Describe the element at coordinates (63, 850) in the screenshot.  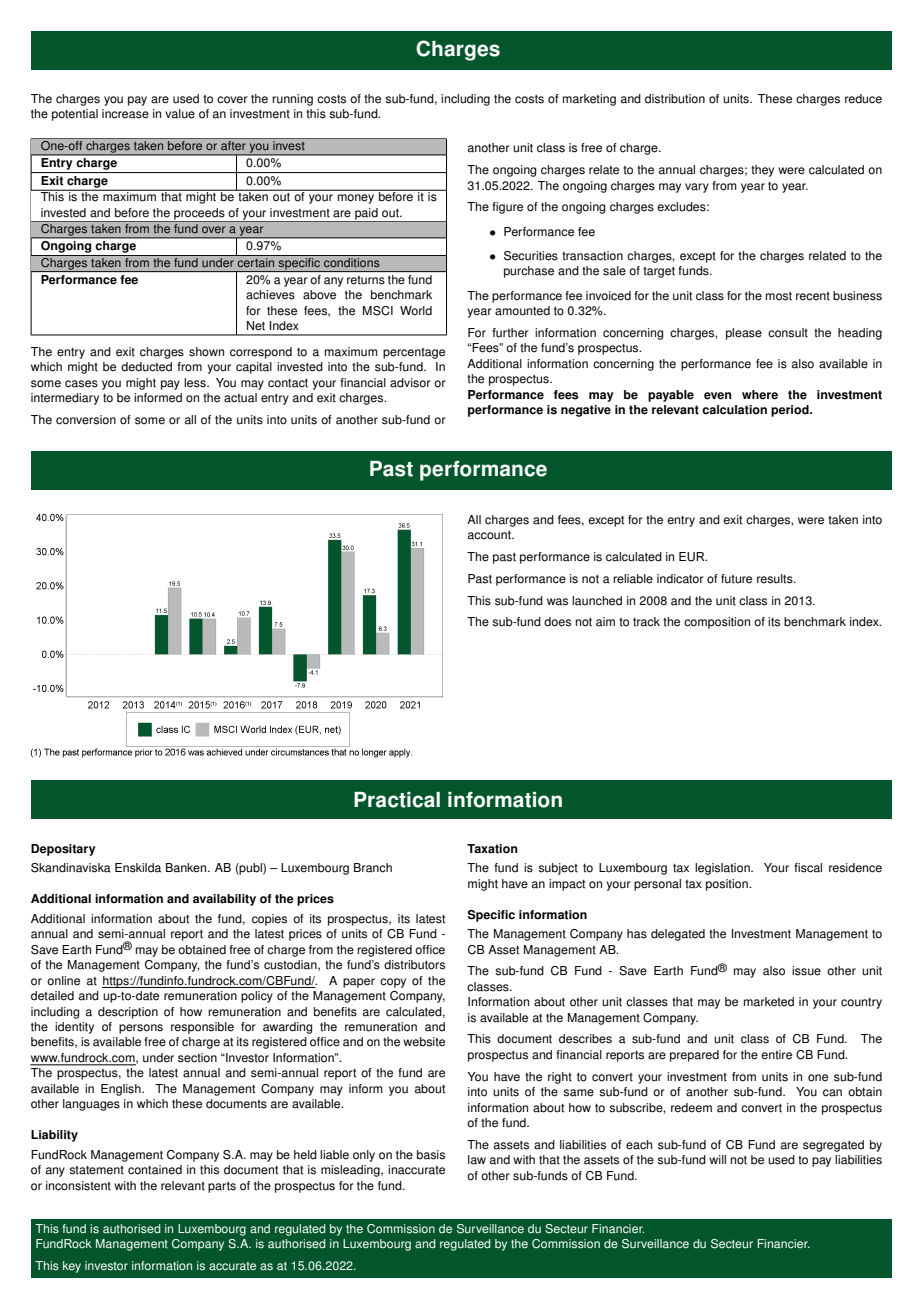
I see `Depositary` at that location.
